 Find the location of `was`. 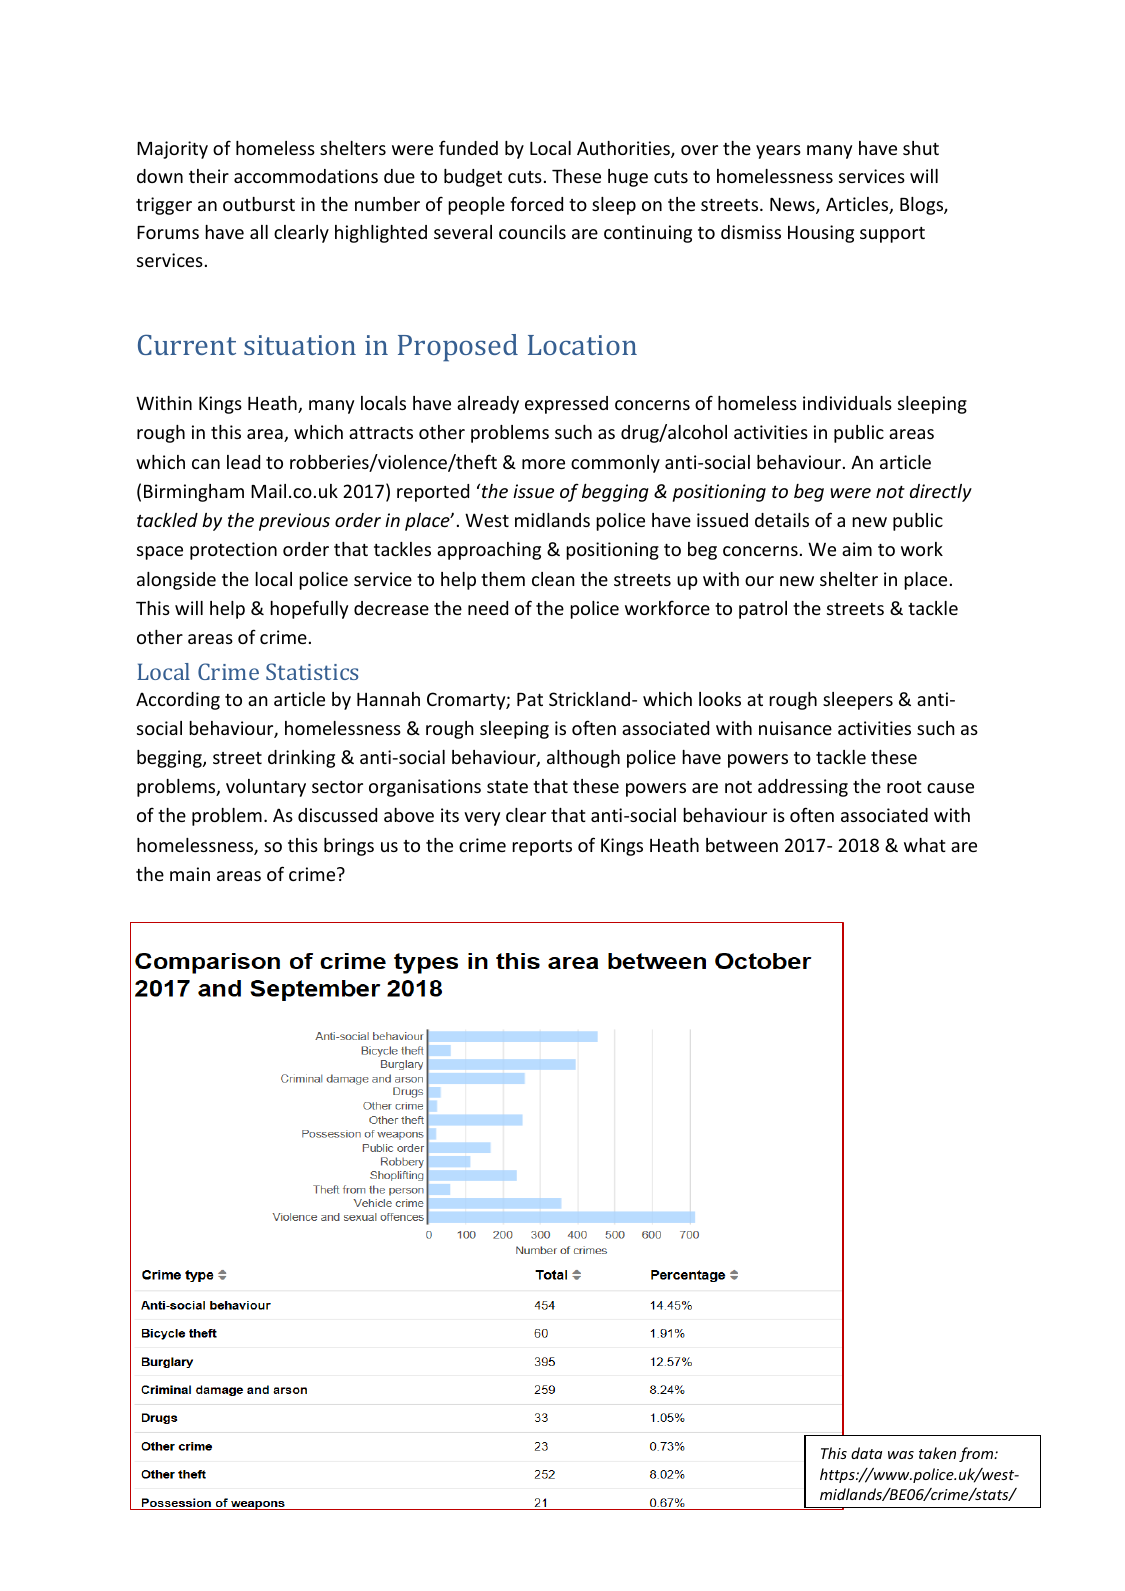

was is located at coordinates (901, 1455).
